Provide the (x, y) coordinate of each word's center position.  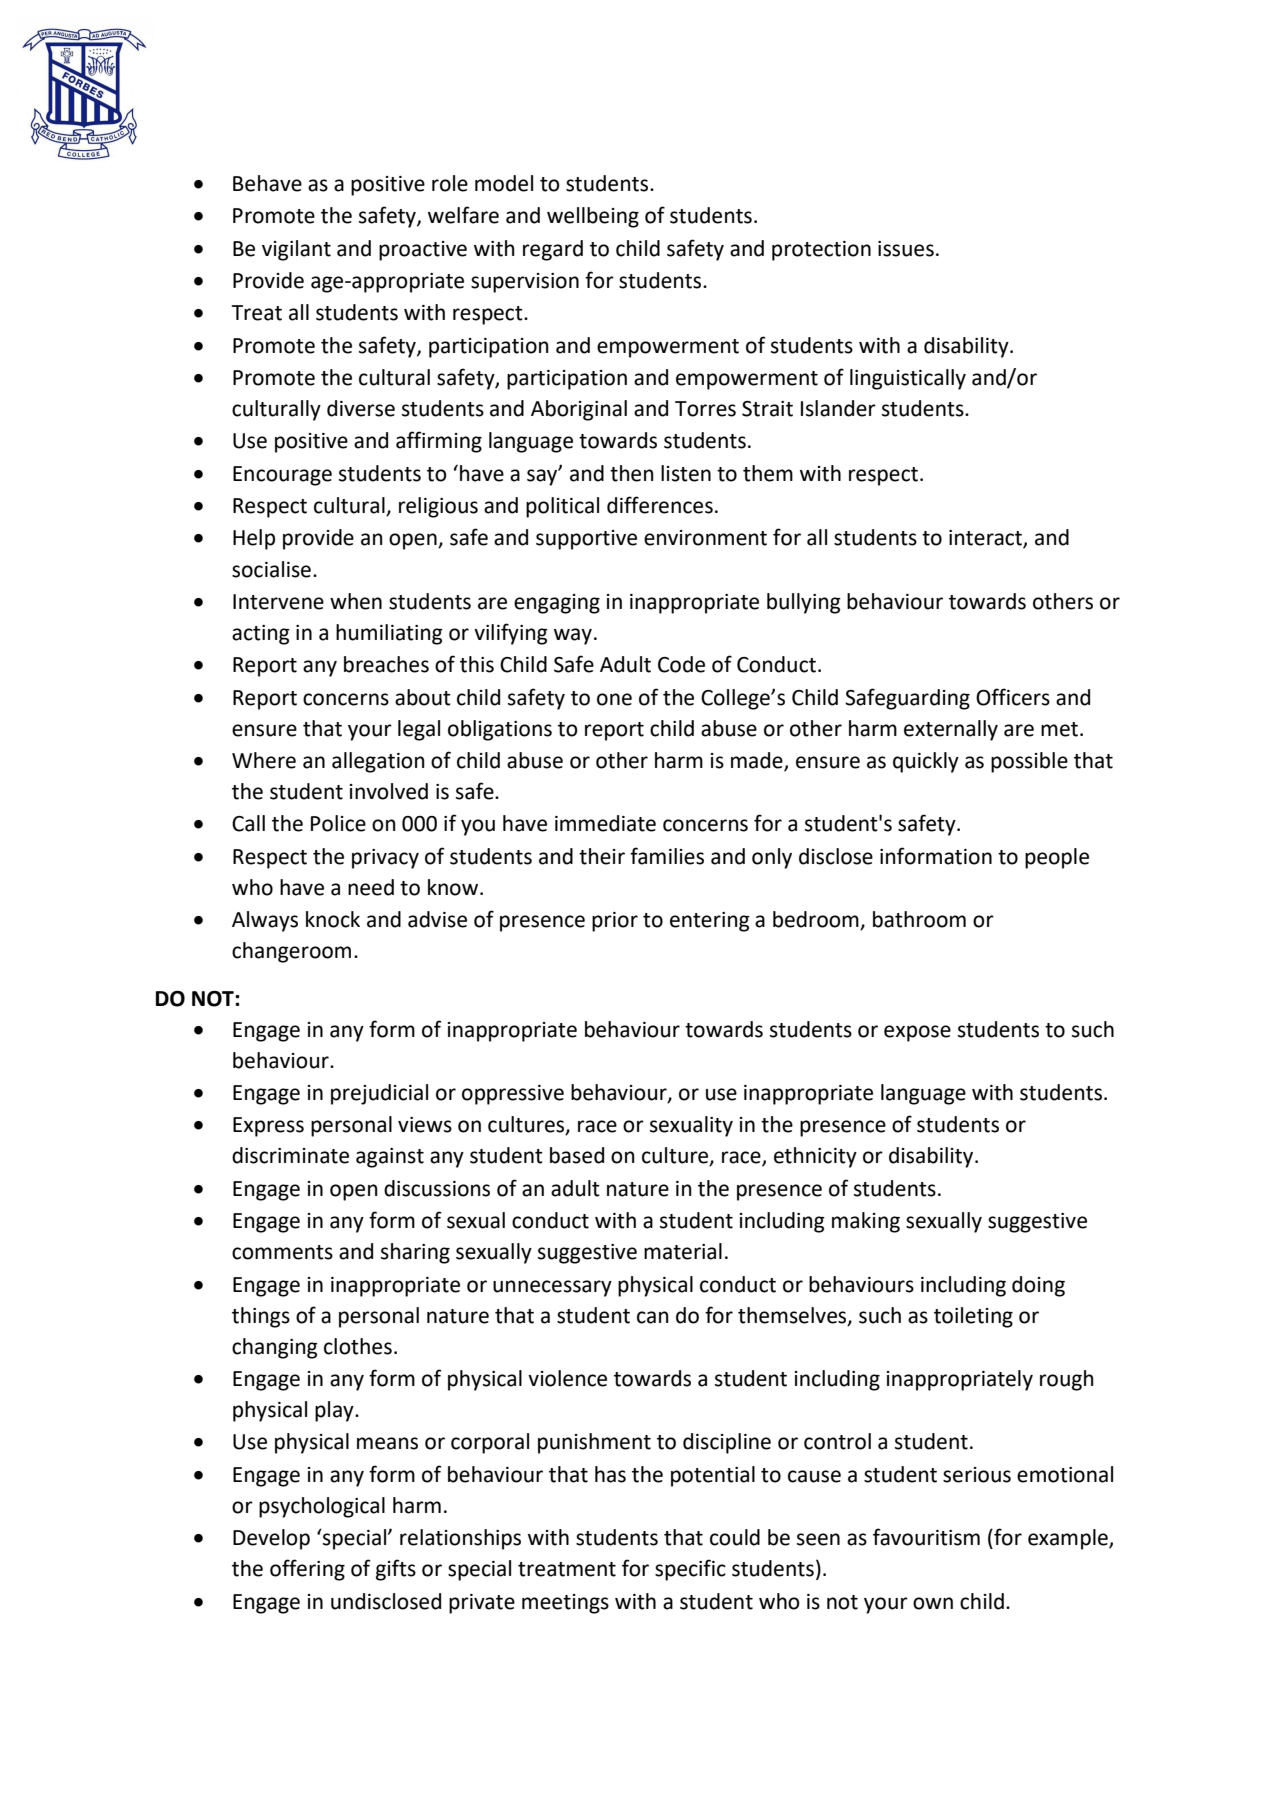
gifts (396, 1570)
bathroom (919, 919)
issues (906, 249)
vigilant (296, 250)
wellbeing (593, 217)
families (667, 856)
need (371, 887)
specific (690, 1570)
